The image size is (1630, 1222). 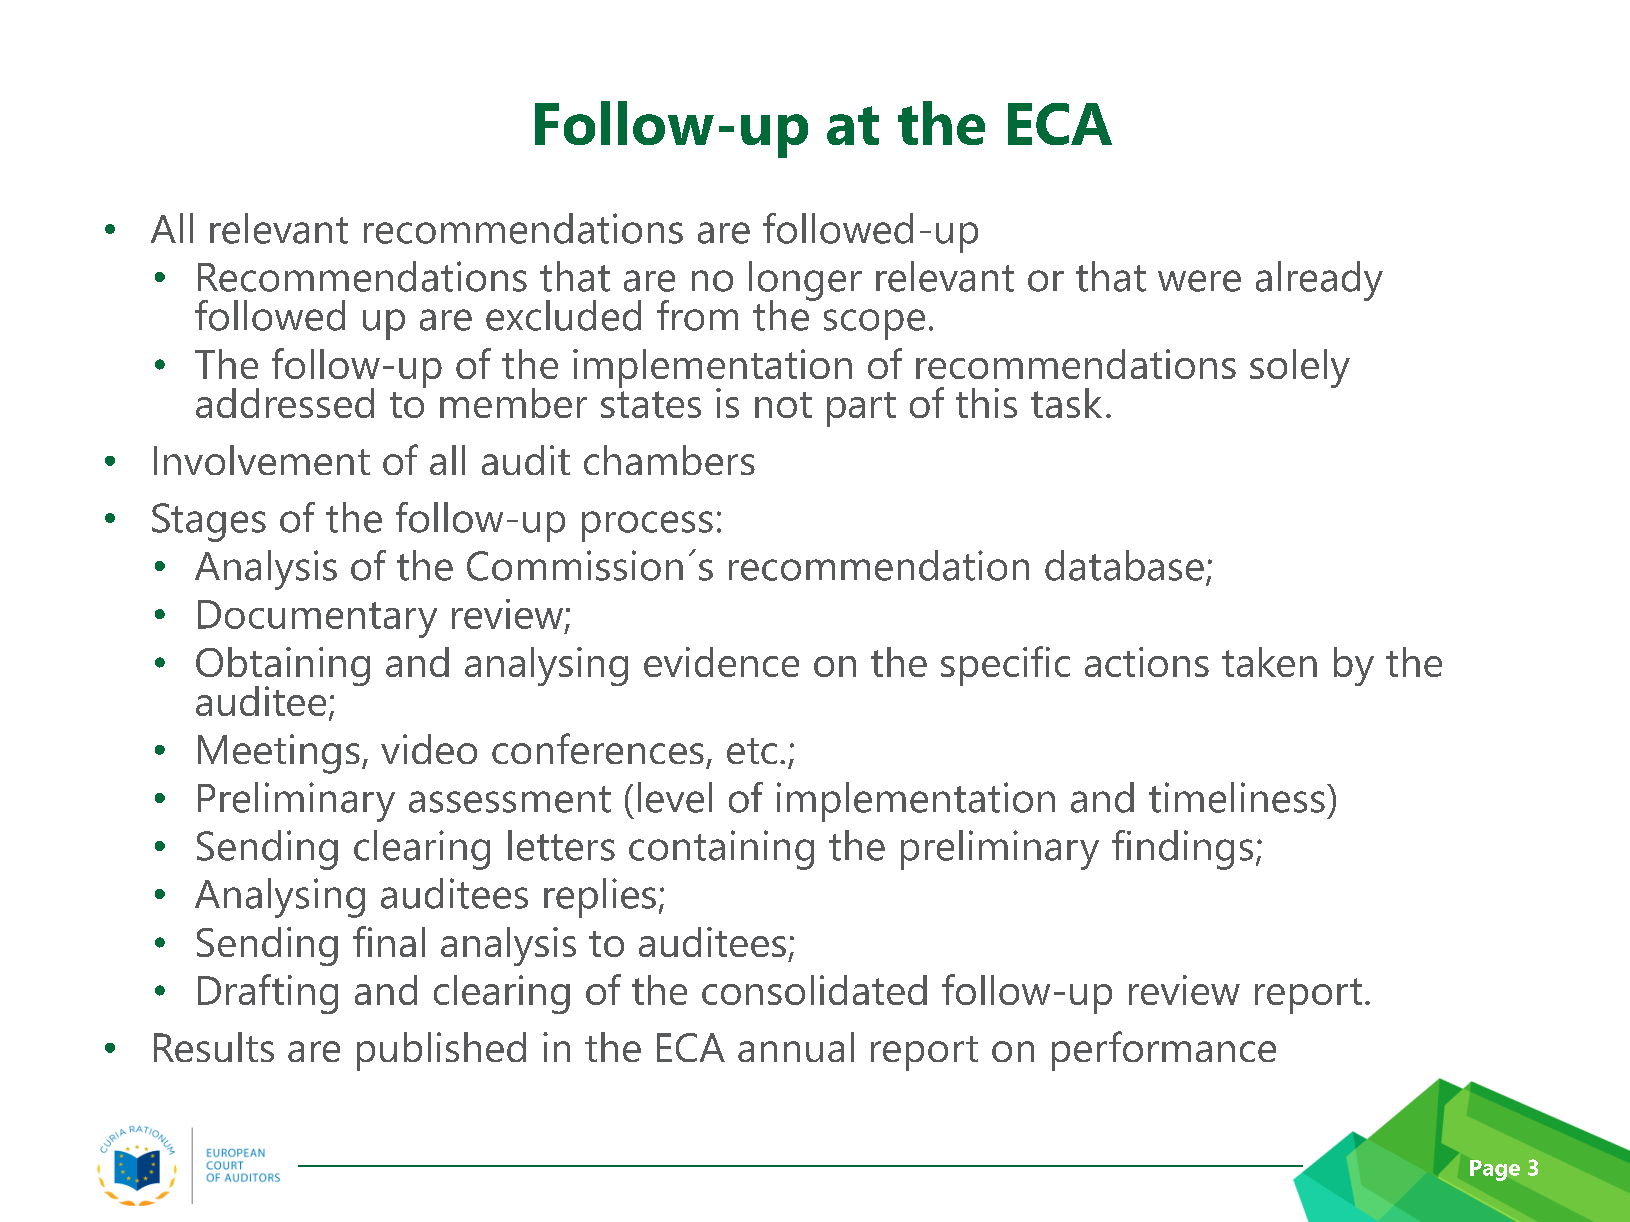 I want to click on video, so click(x=429, y=749).
